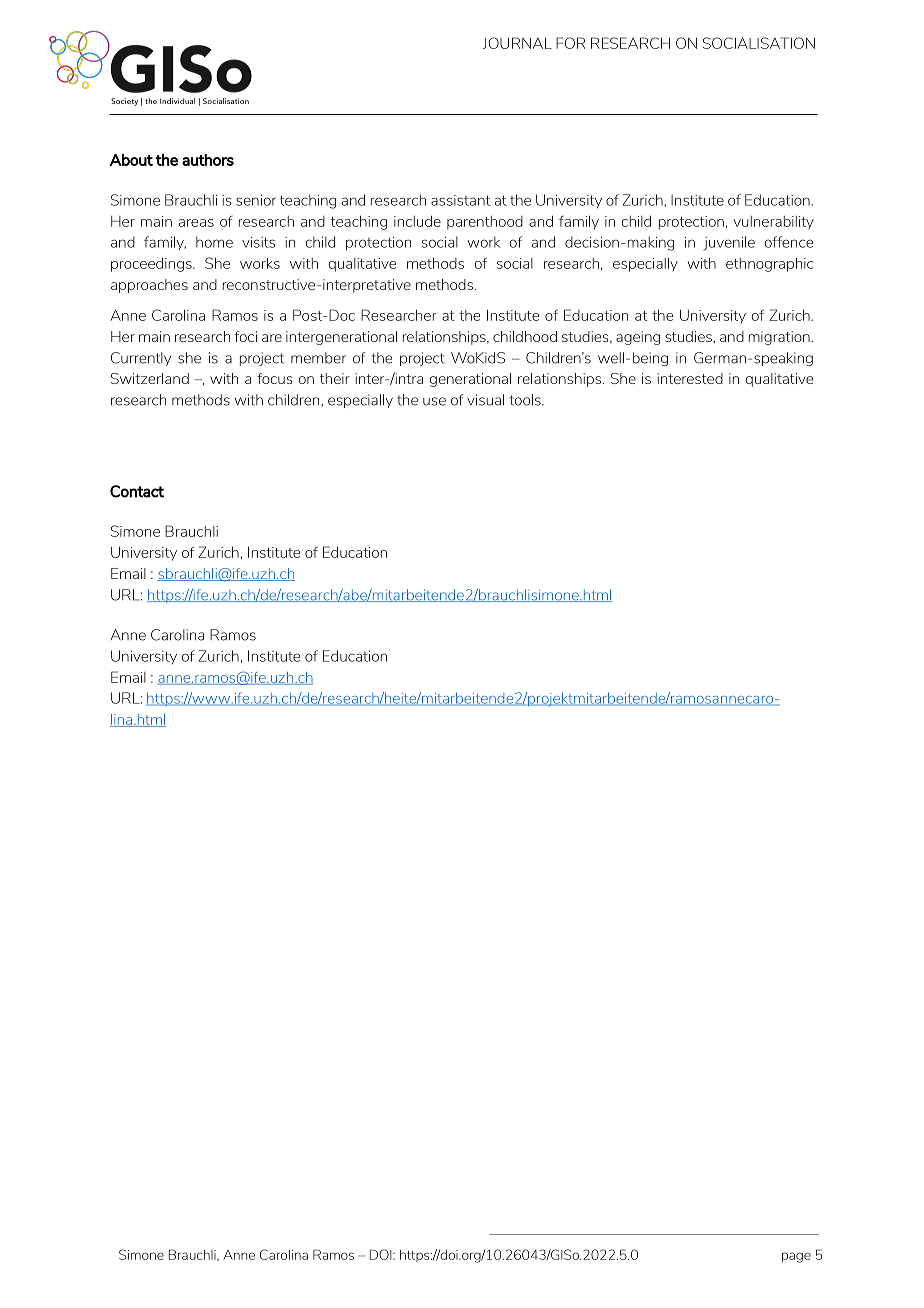 The image size is (924, 1308). What do you see at coordinates (796, 1257) in the screenshot?
I see `page` at bounding box center [796, 1257].
